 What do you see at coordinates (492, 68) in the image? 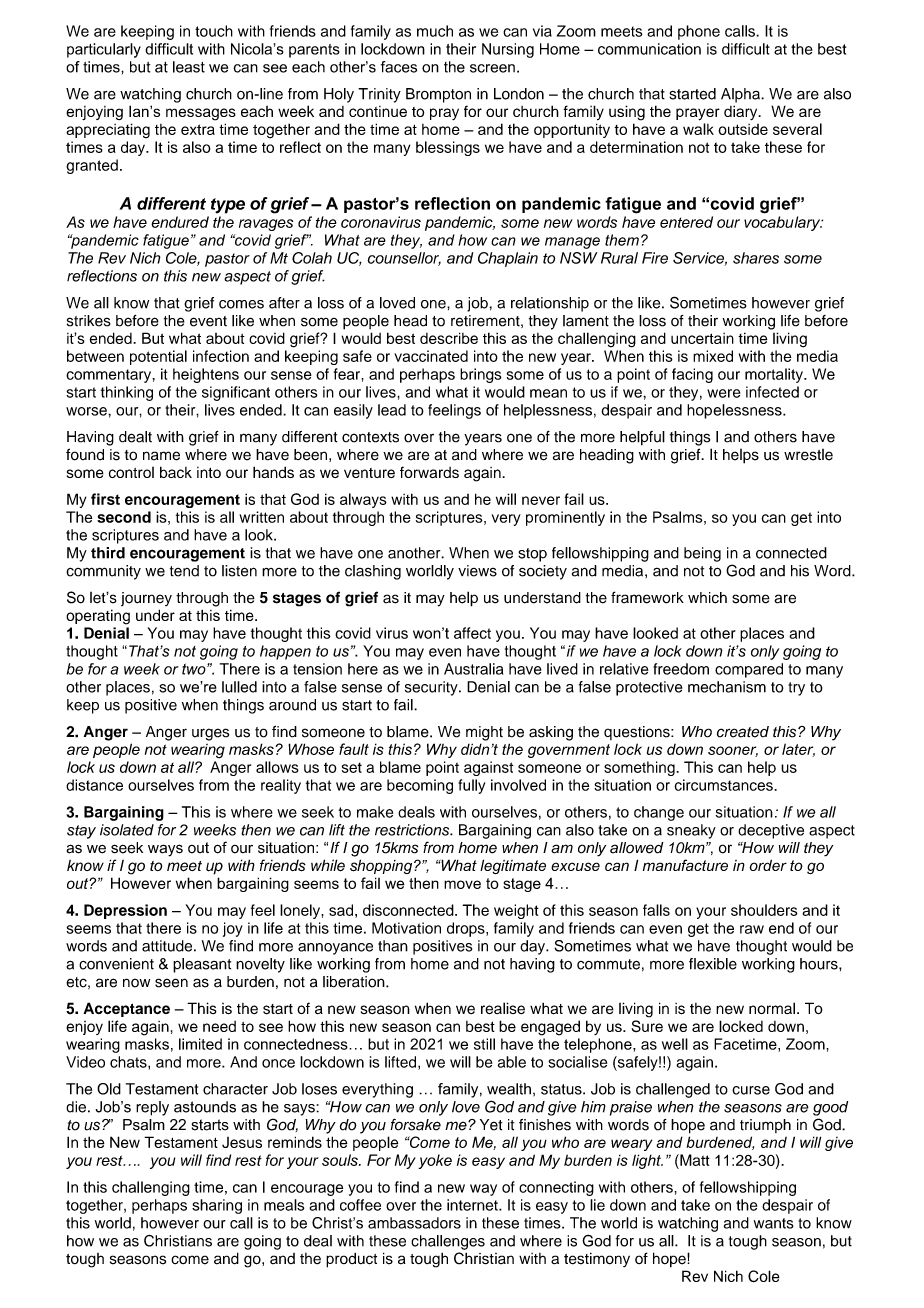
I see `screen` at bounding box center [492, 68].
